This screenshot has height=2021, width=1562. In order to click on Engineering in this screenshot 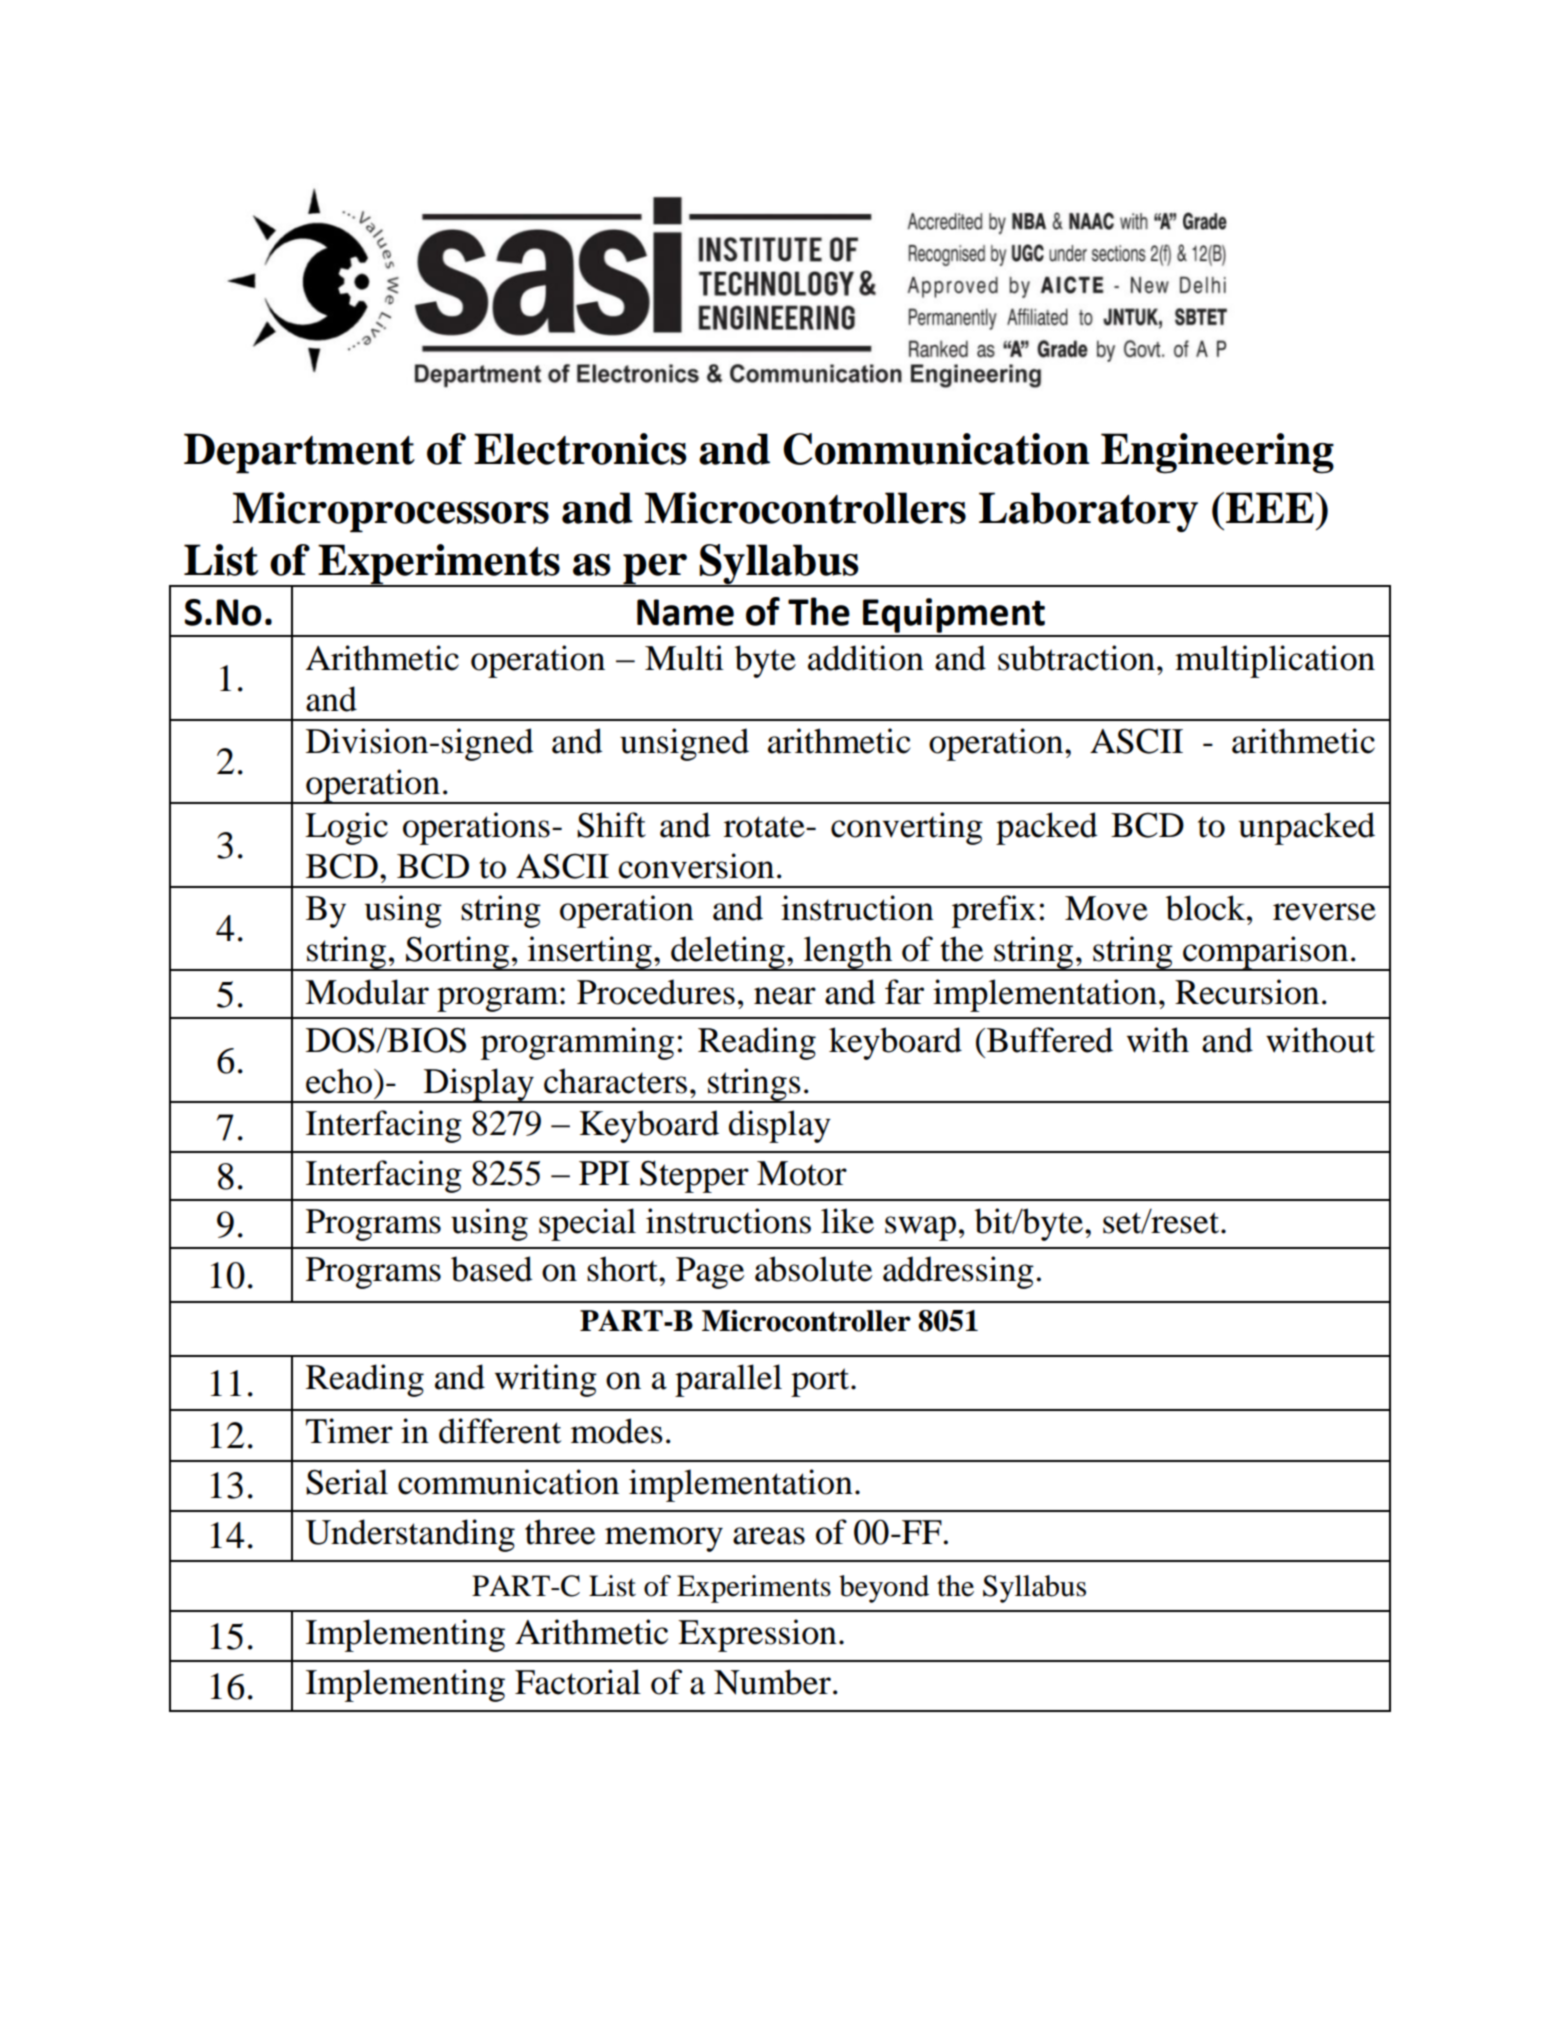, I will do `click(1217, 453)`.
